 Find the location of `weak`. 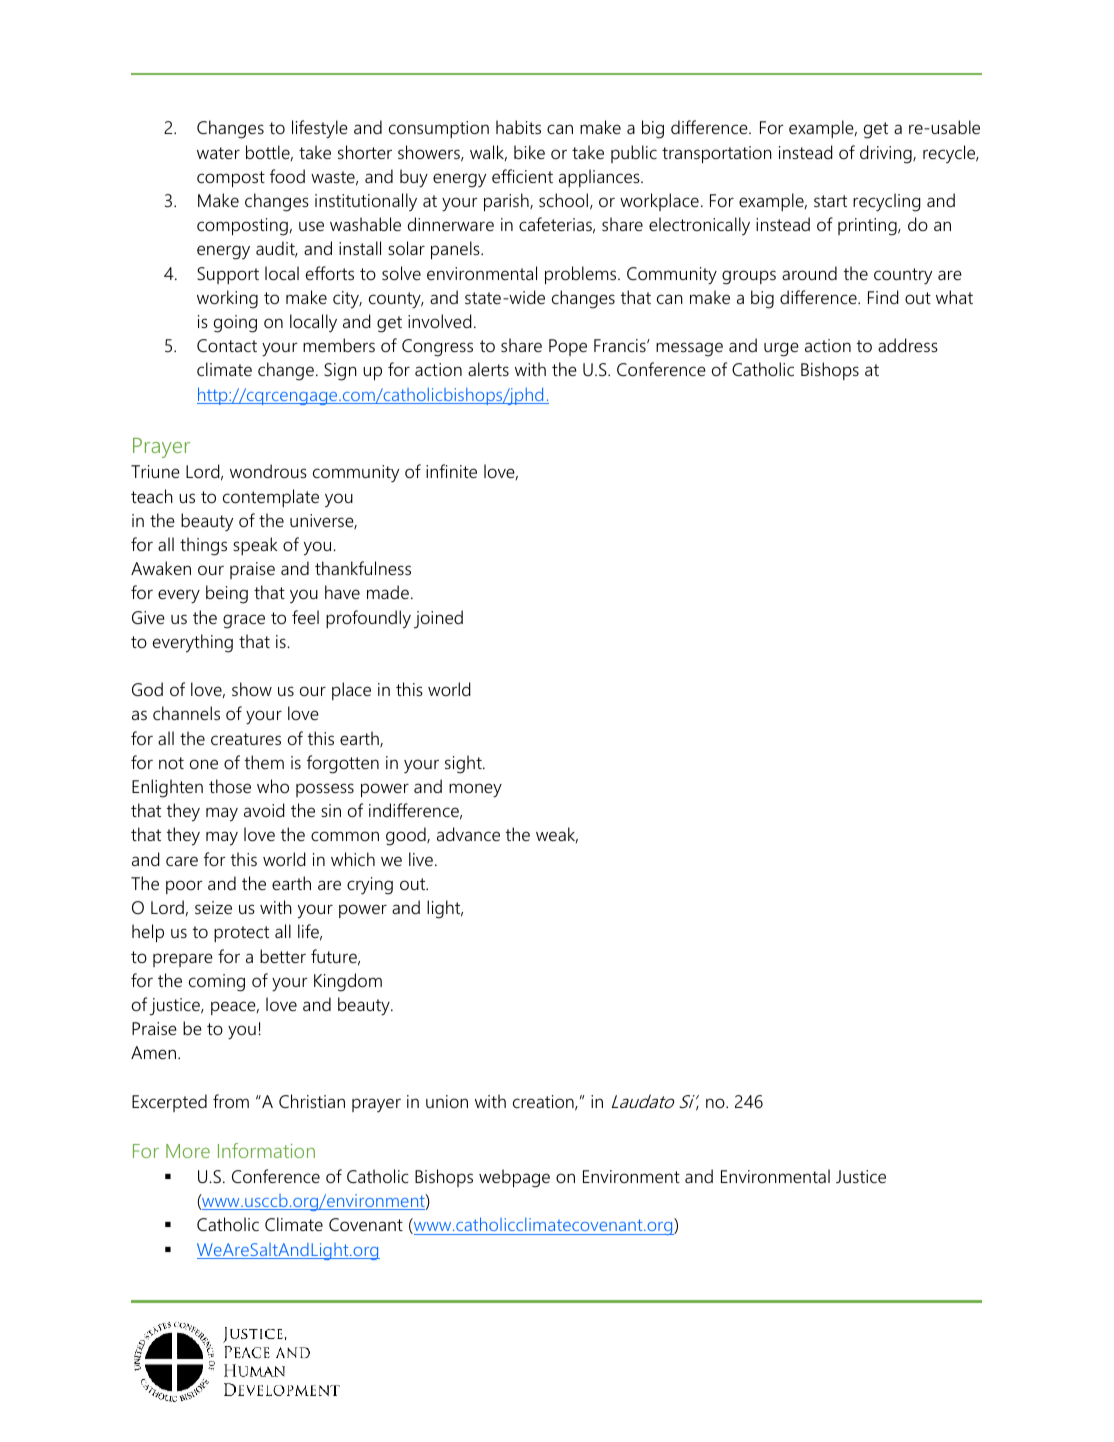

weak is located at coordinates (557, 835).
